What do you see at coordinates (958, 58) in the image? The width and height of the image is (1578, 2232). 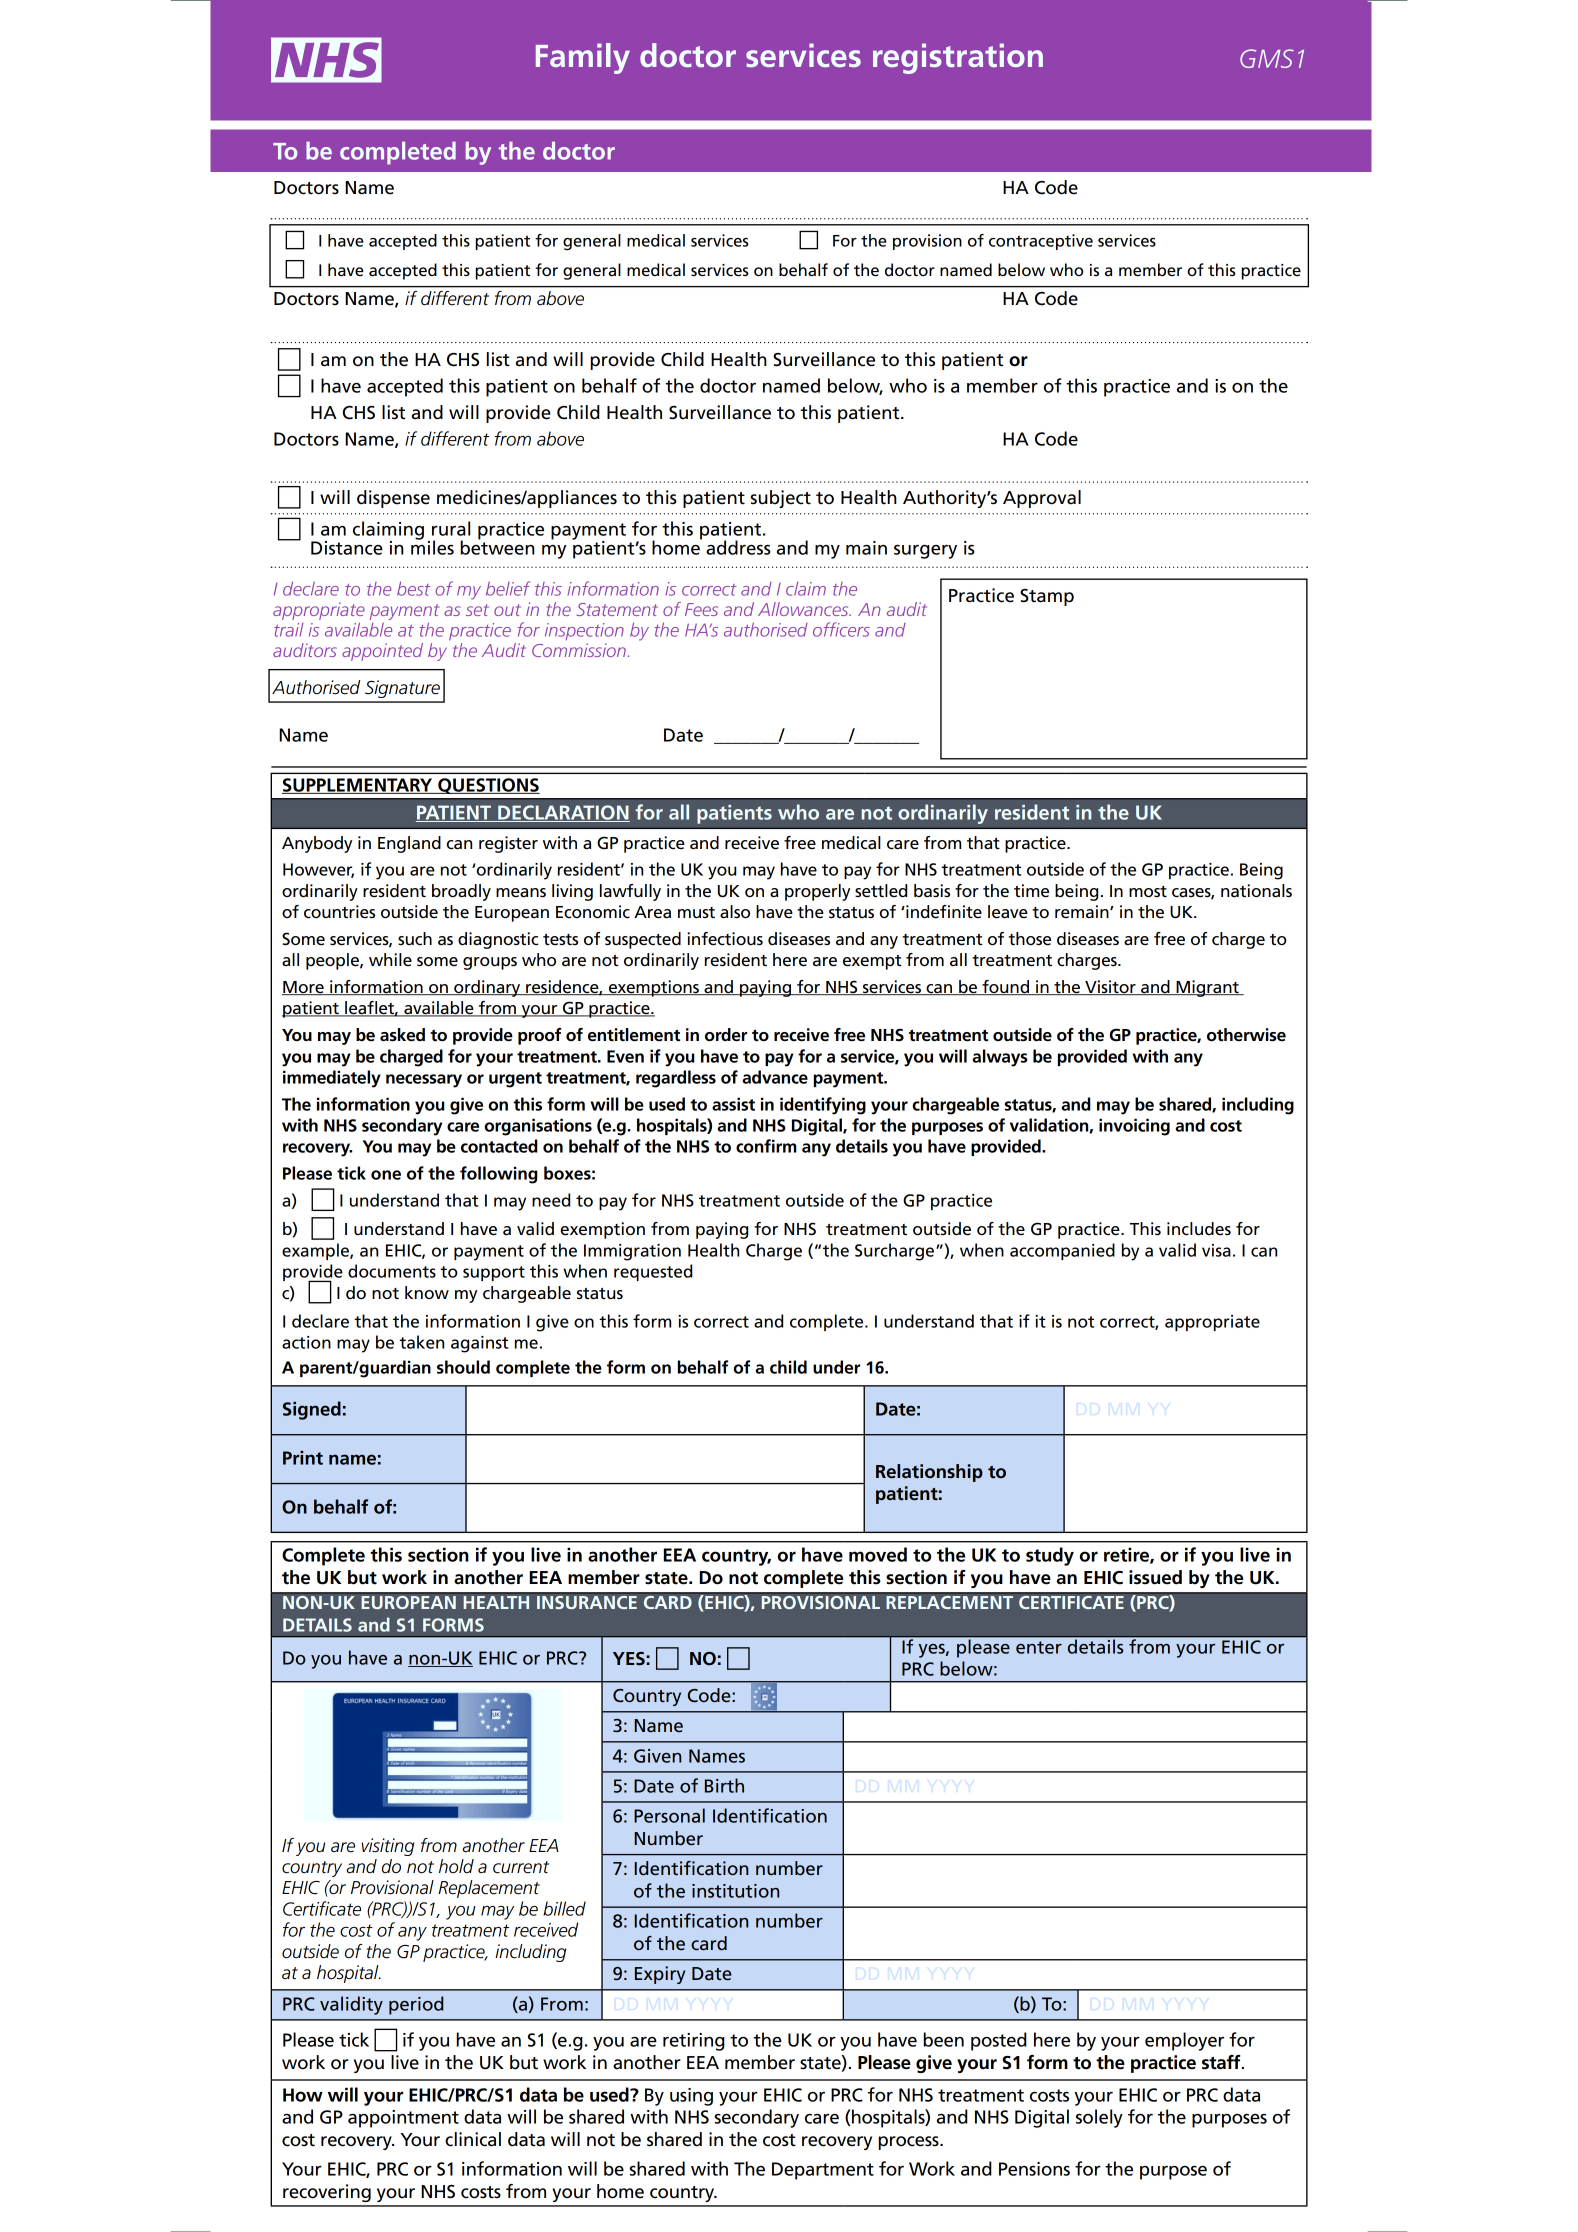 I see `registration` at bounding box center [958, 58].
